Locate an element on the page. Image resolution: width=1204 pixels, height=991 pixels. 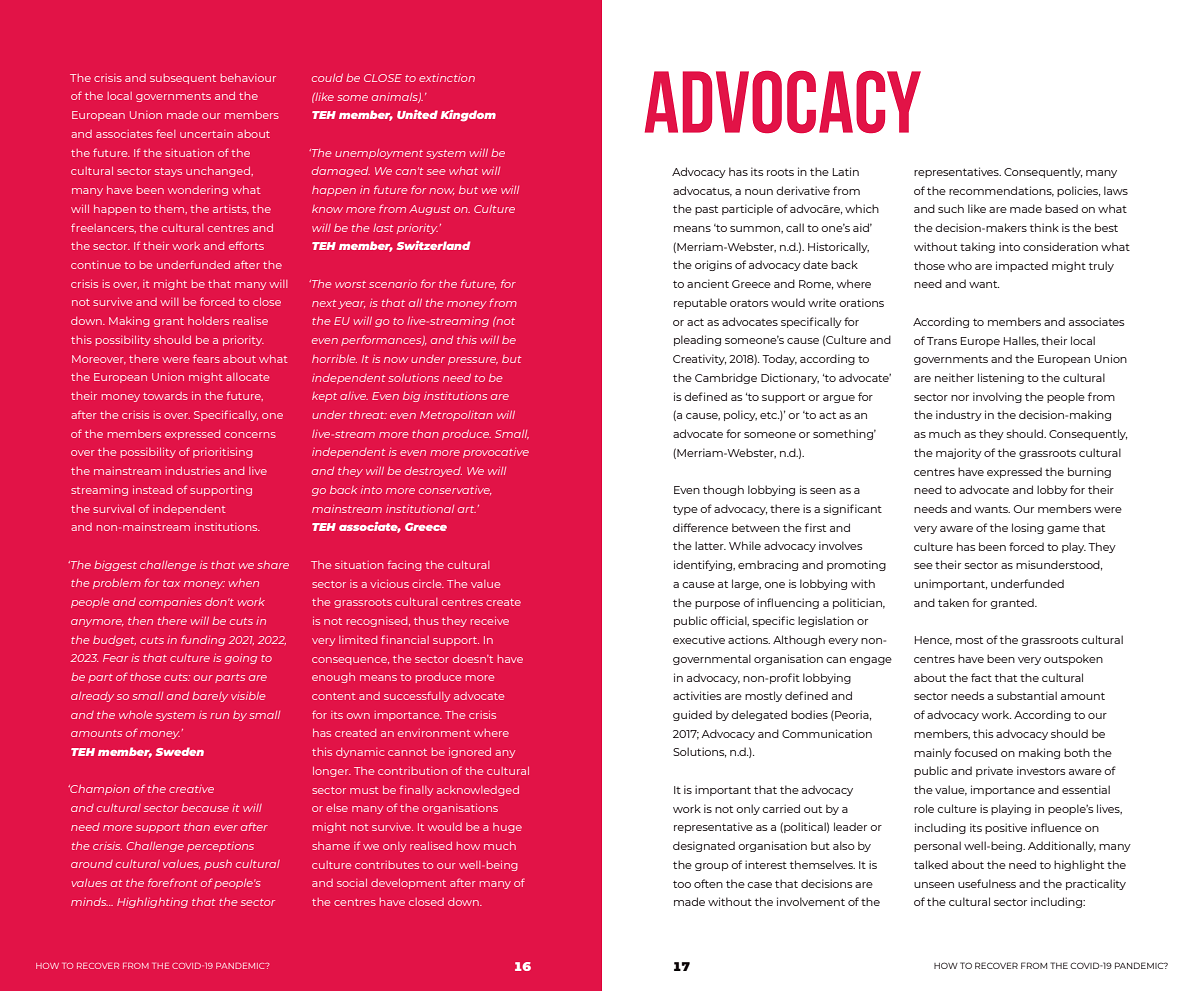
push is located at coordinates (218, 865).
